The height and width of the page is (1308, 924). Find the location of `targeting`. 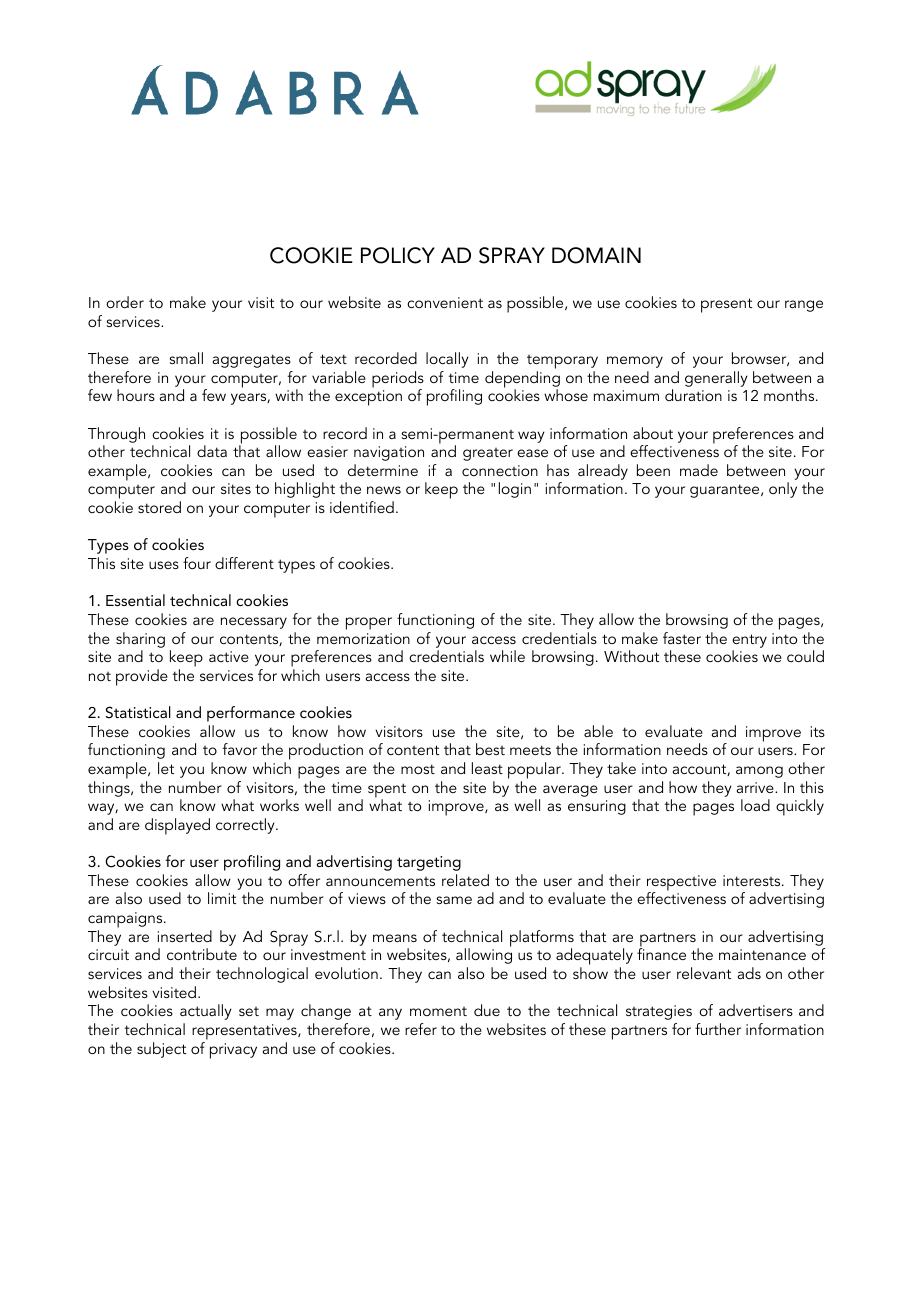

targeting is located at coordinates (429, 863).
